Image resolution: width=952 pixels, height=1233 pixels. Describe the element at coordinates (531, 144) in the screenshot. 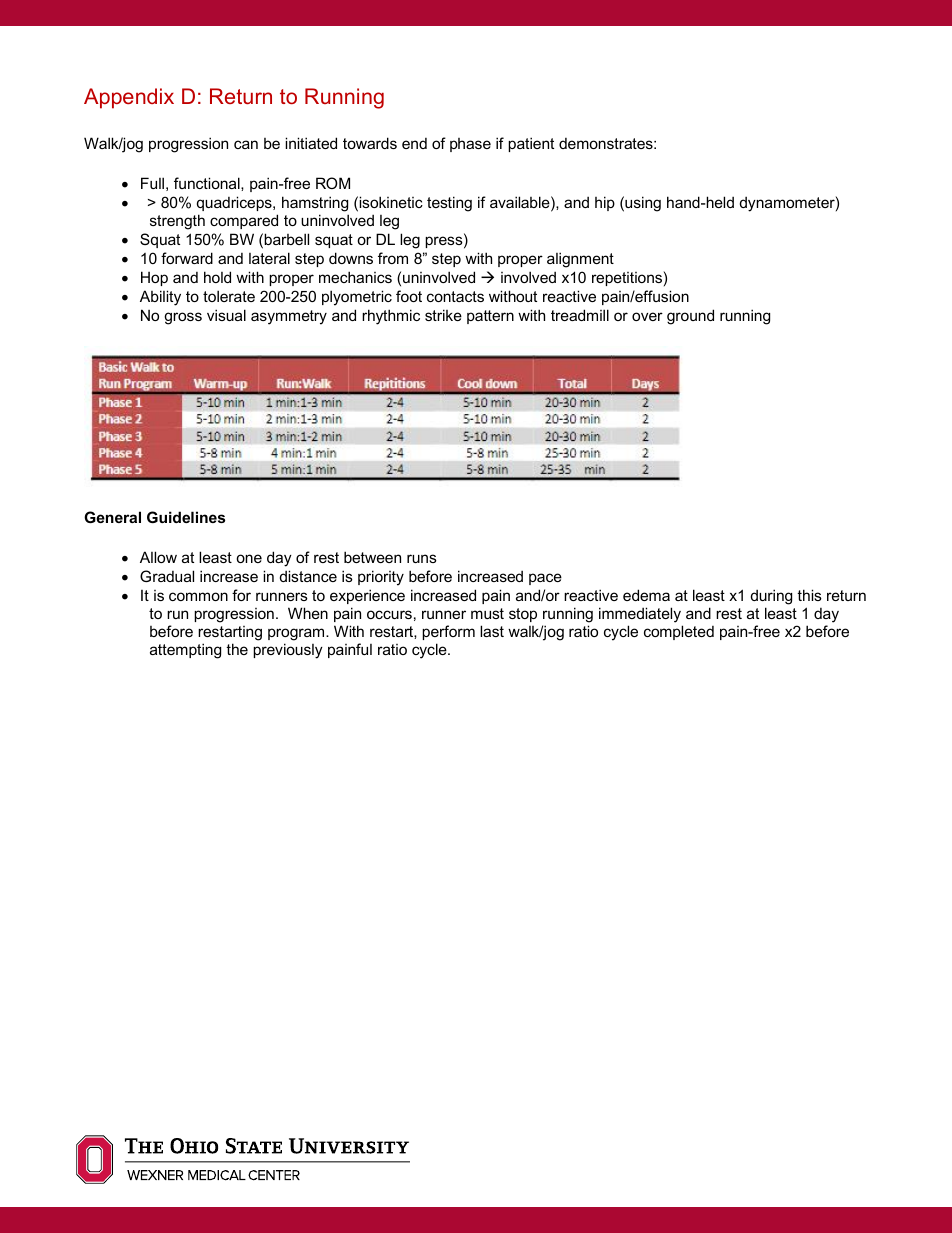

I see `patient` at that location.
